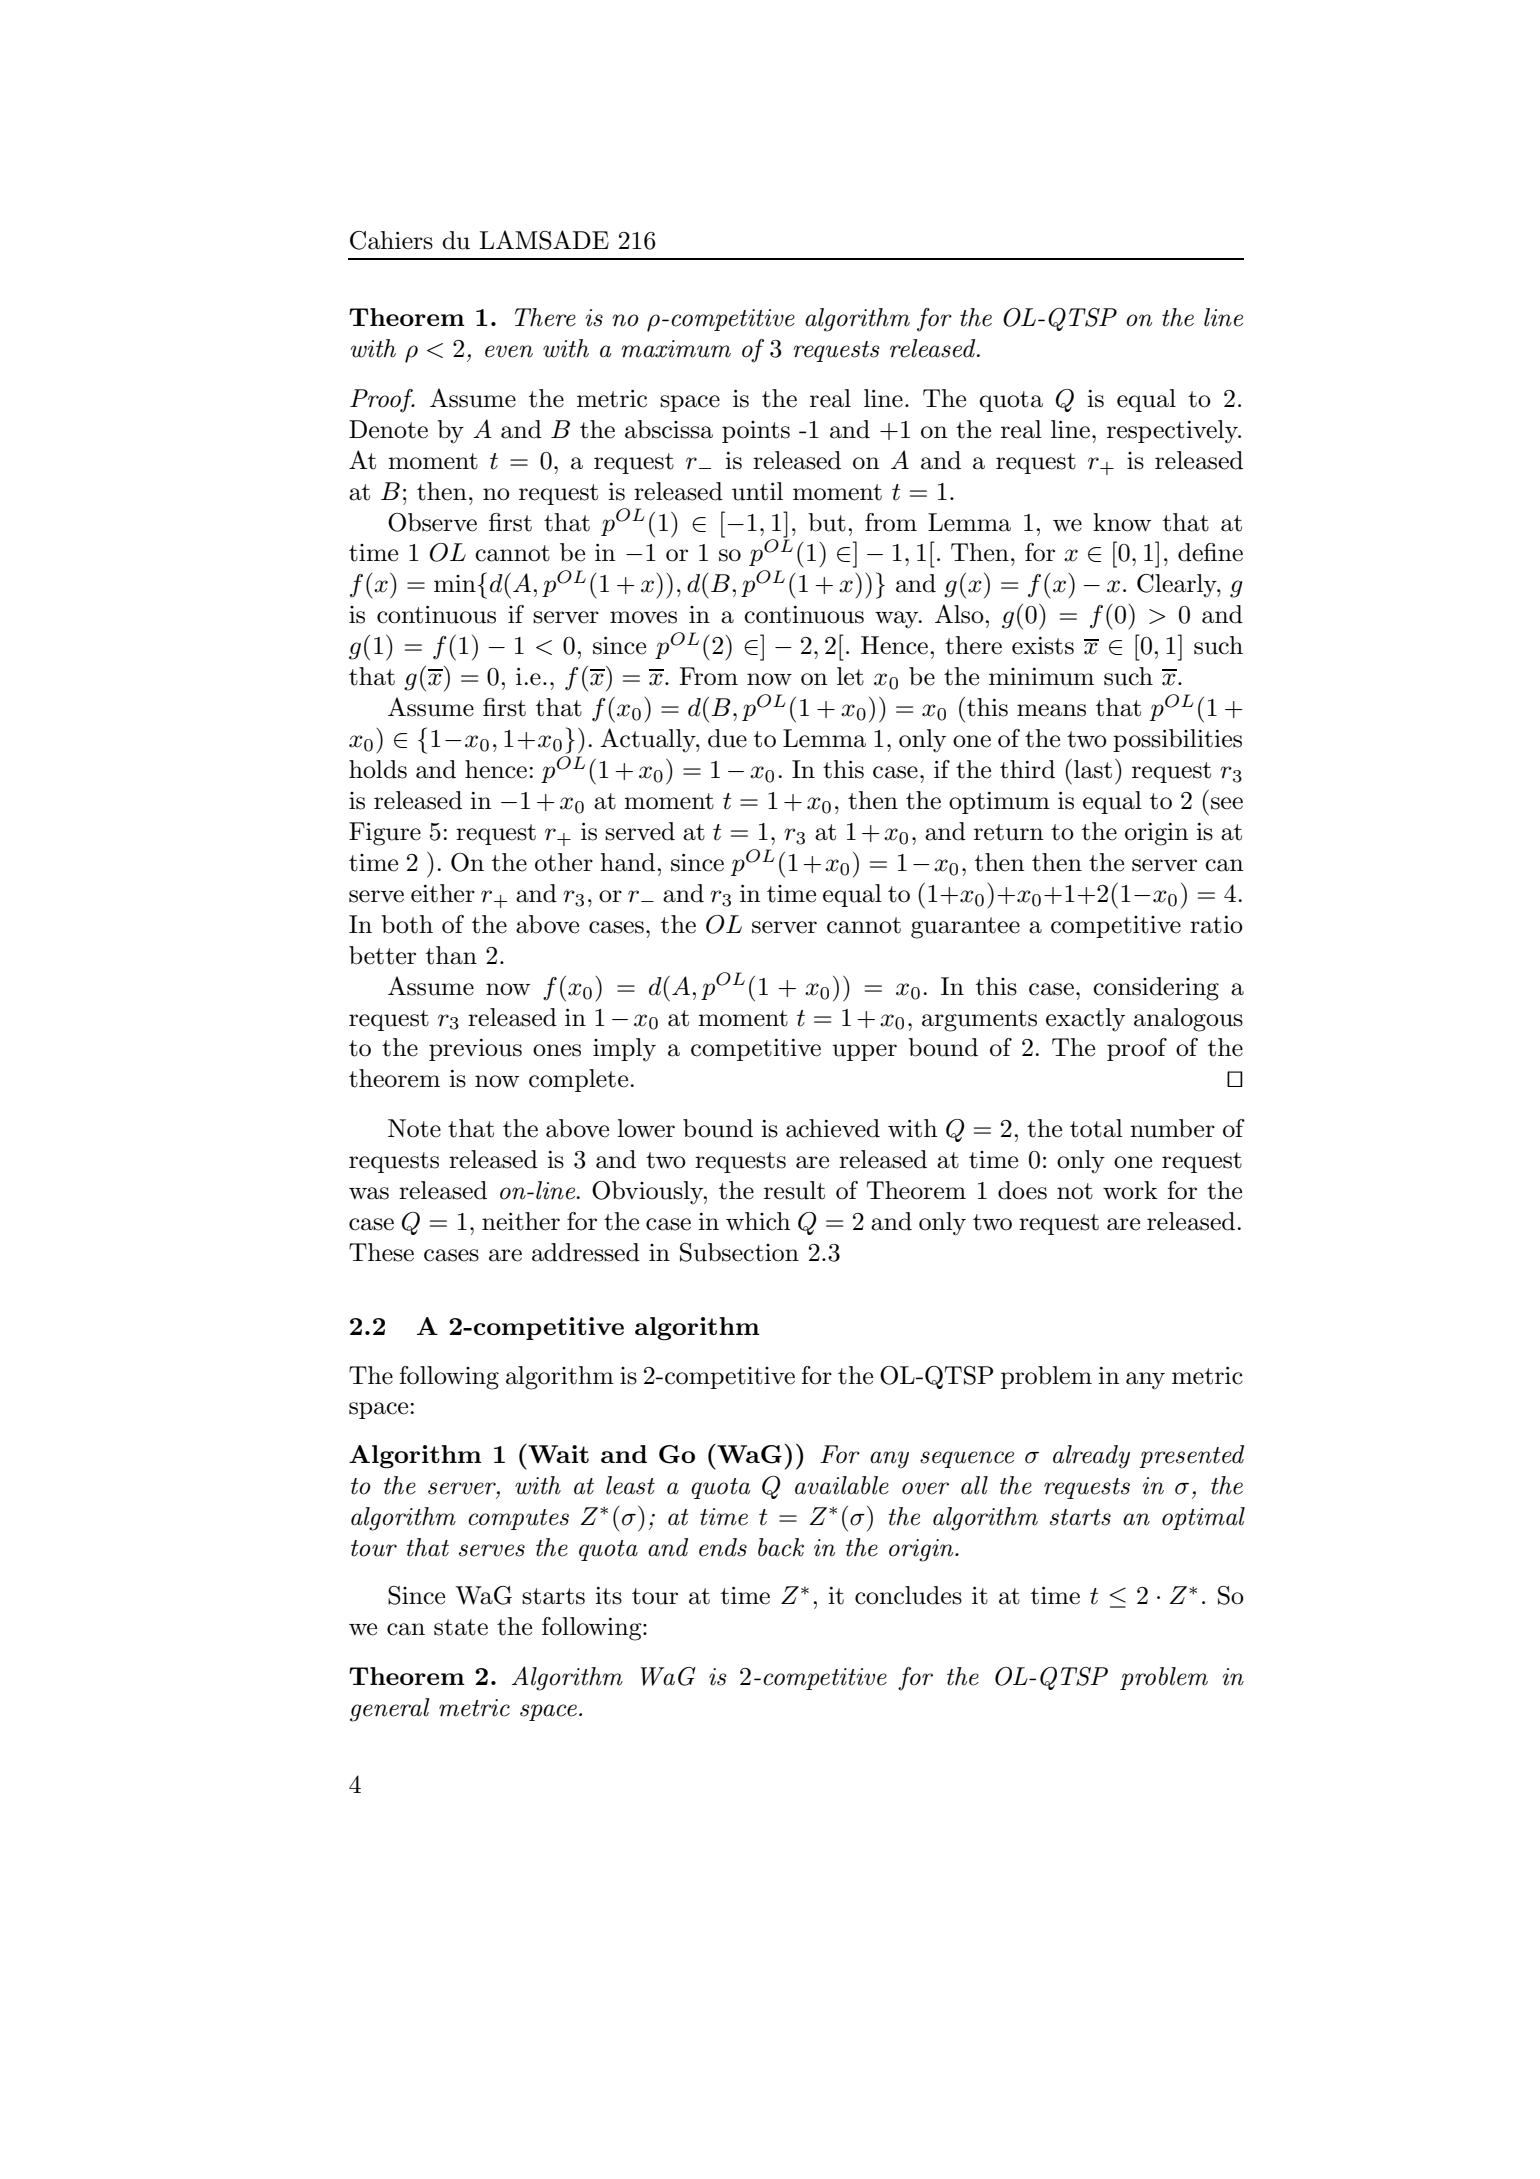 This image has height=2179, width=1540. What do you see at coordinates (1203, 1518) in the image?
I see `optimal` at bounding box center [1203, 1518].
